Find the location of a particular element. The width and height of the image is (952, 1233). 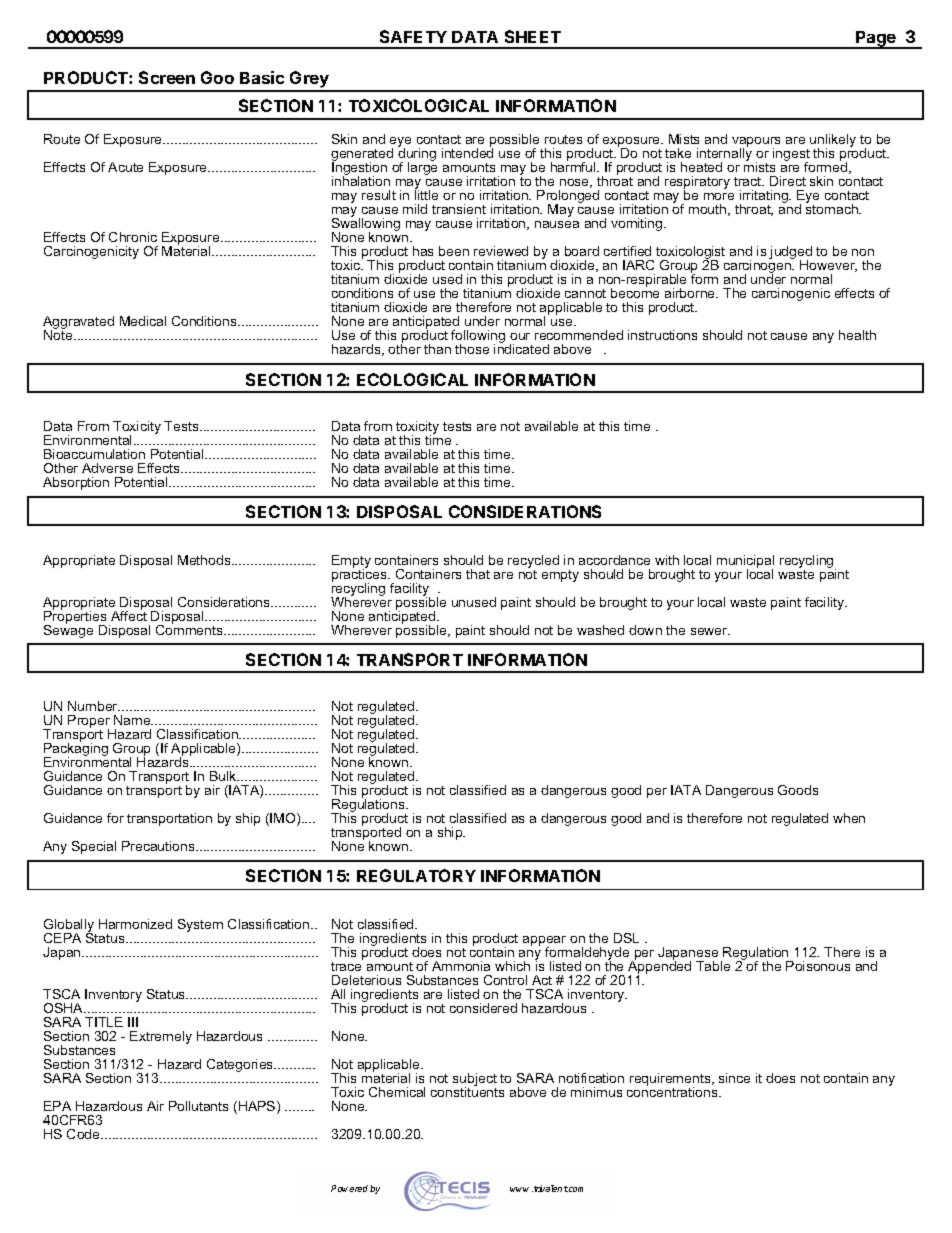

REGULATORY is located at coordinates (416, 875).
